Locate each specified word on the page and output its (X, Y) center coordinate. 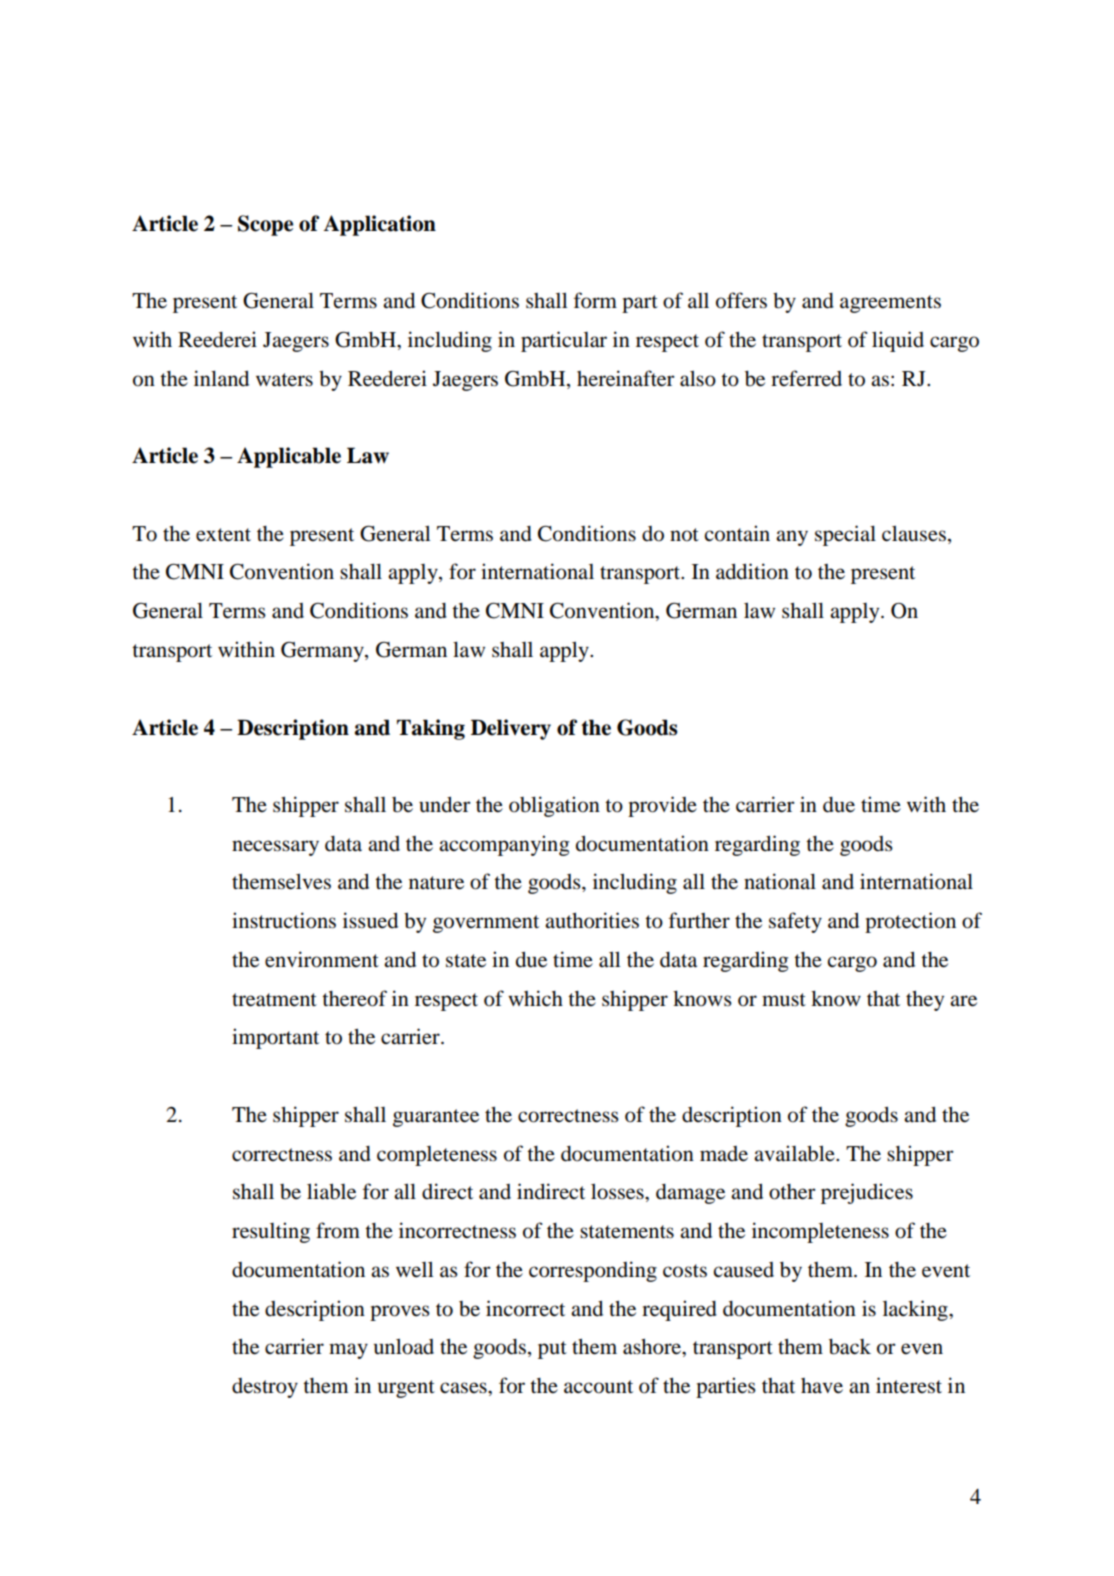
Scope (265, 225)
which (535, 998)
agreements (890, 304)
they (925, 1001)
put (552, 1350)
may (348, 1351)
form (595, 300)
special (845, 535)
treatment (274, 1000)
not (684, 535)
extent (223, 535)
